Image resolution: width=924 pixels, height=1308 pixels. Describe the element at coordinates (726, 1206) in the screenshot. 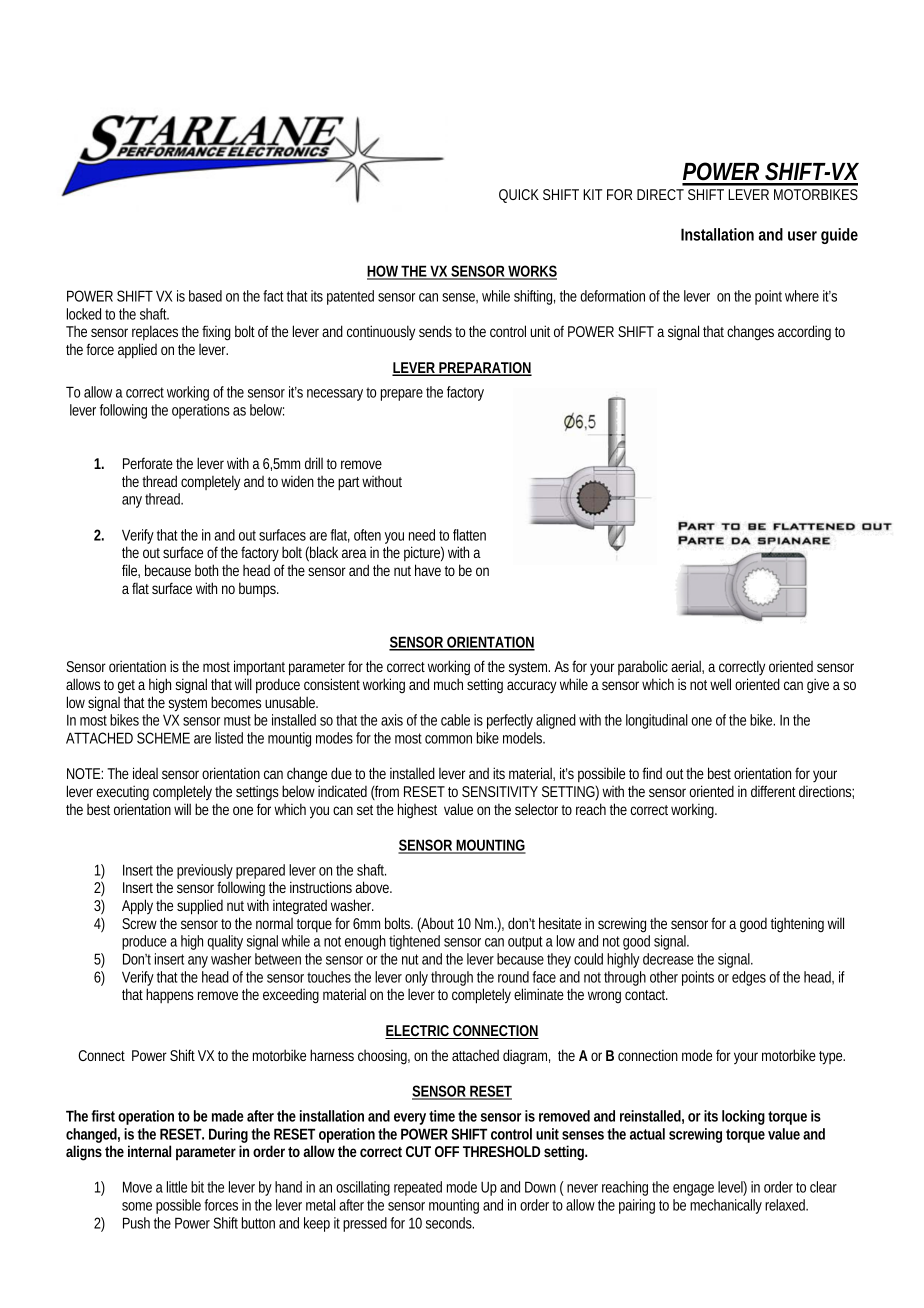

I see `mechanically` at that location.
